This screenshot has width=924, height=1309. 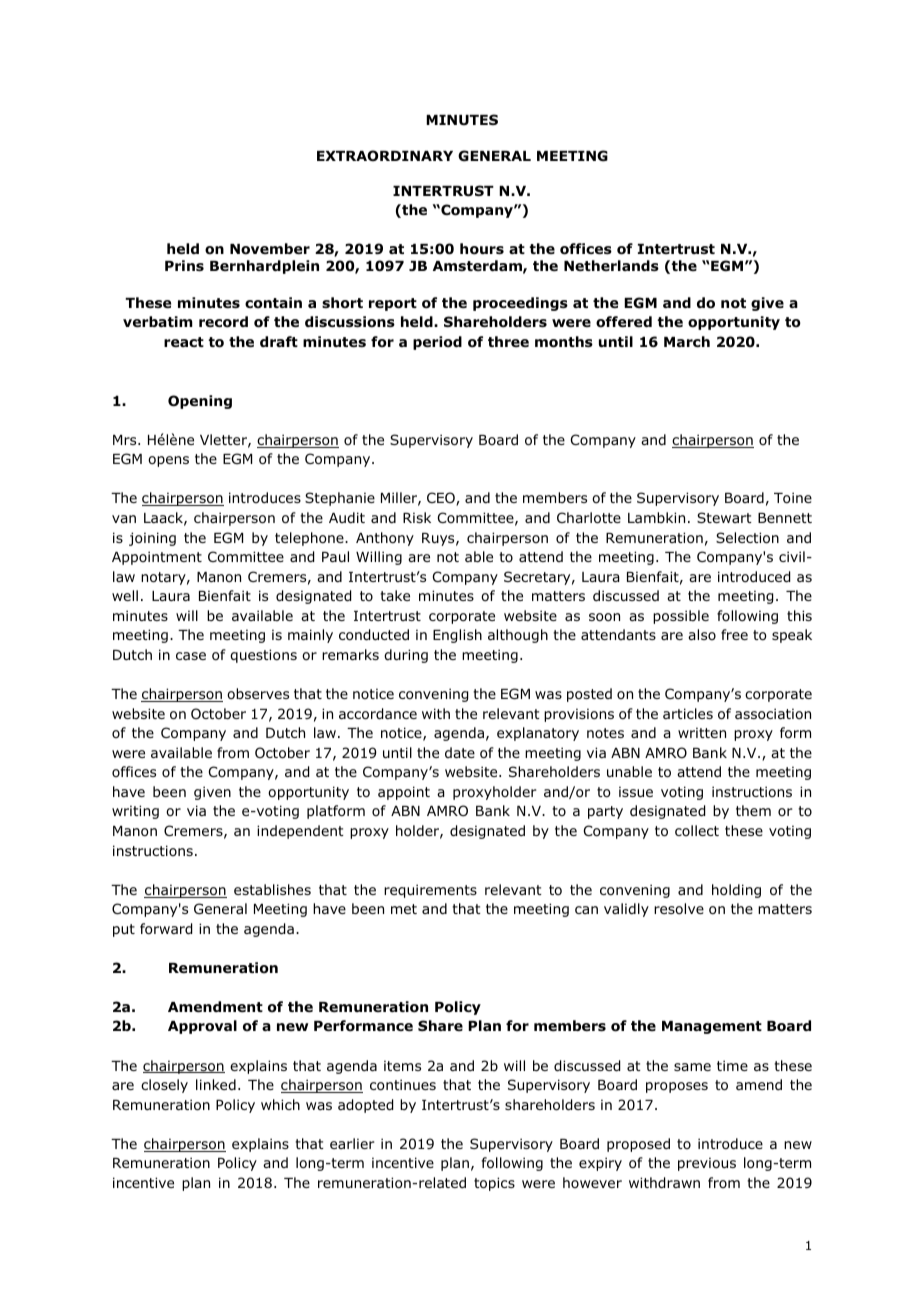 I want to click on November, so click(x=270, y=249).
